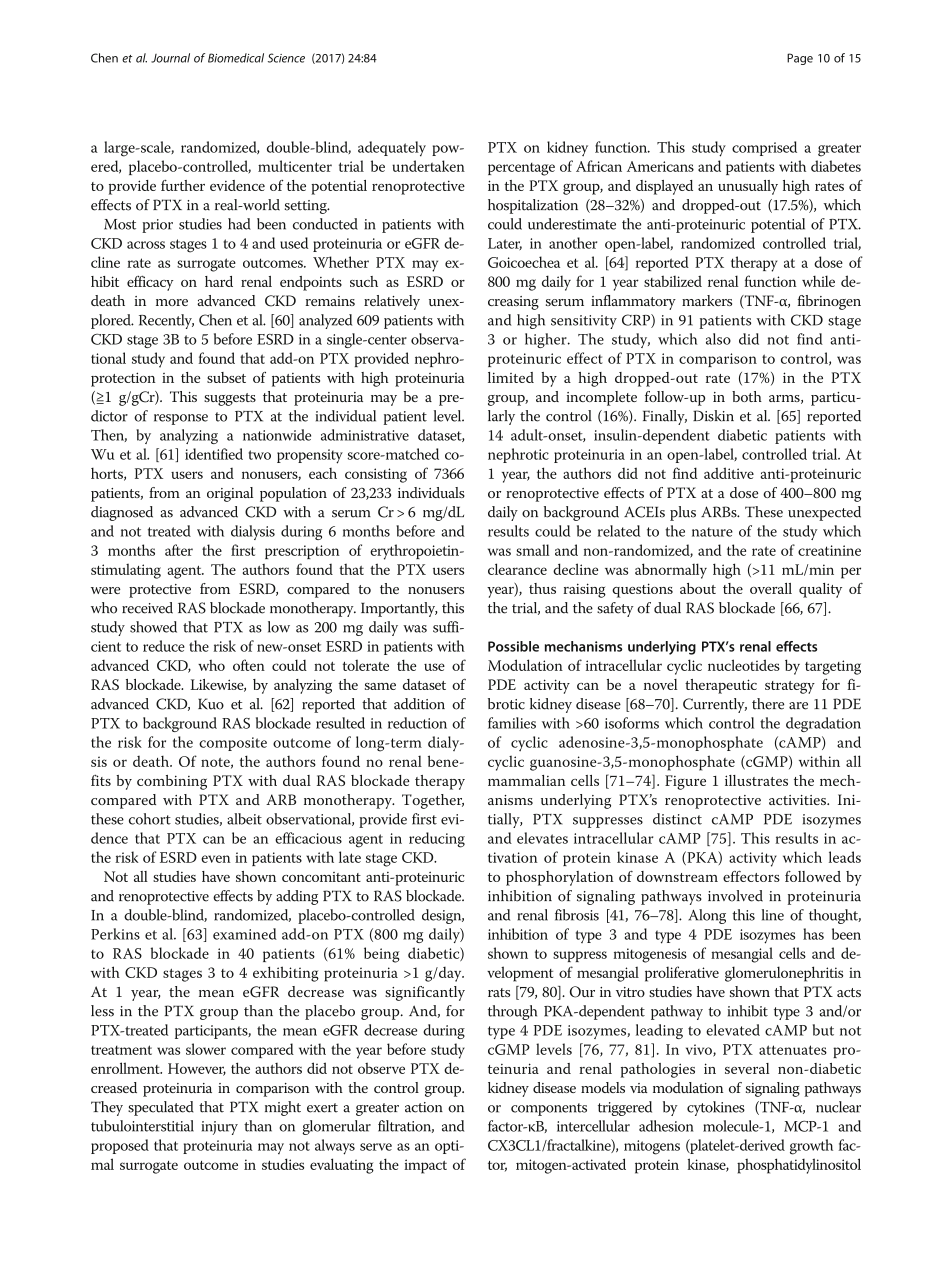 This screenshot has height=1265, width=952. I want to click on subset, so click(226, 377).
